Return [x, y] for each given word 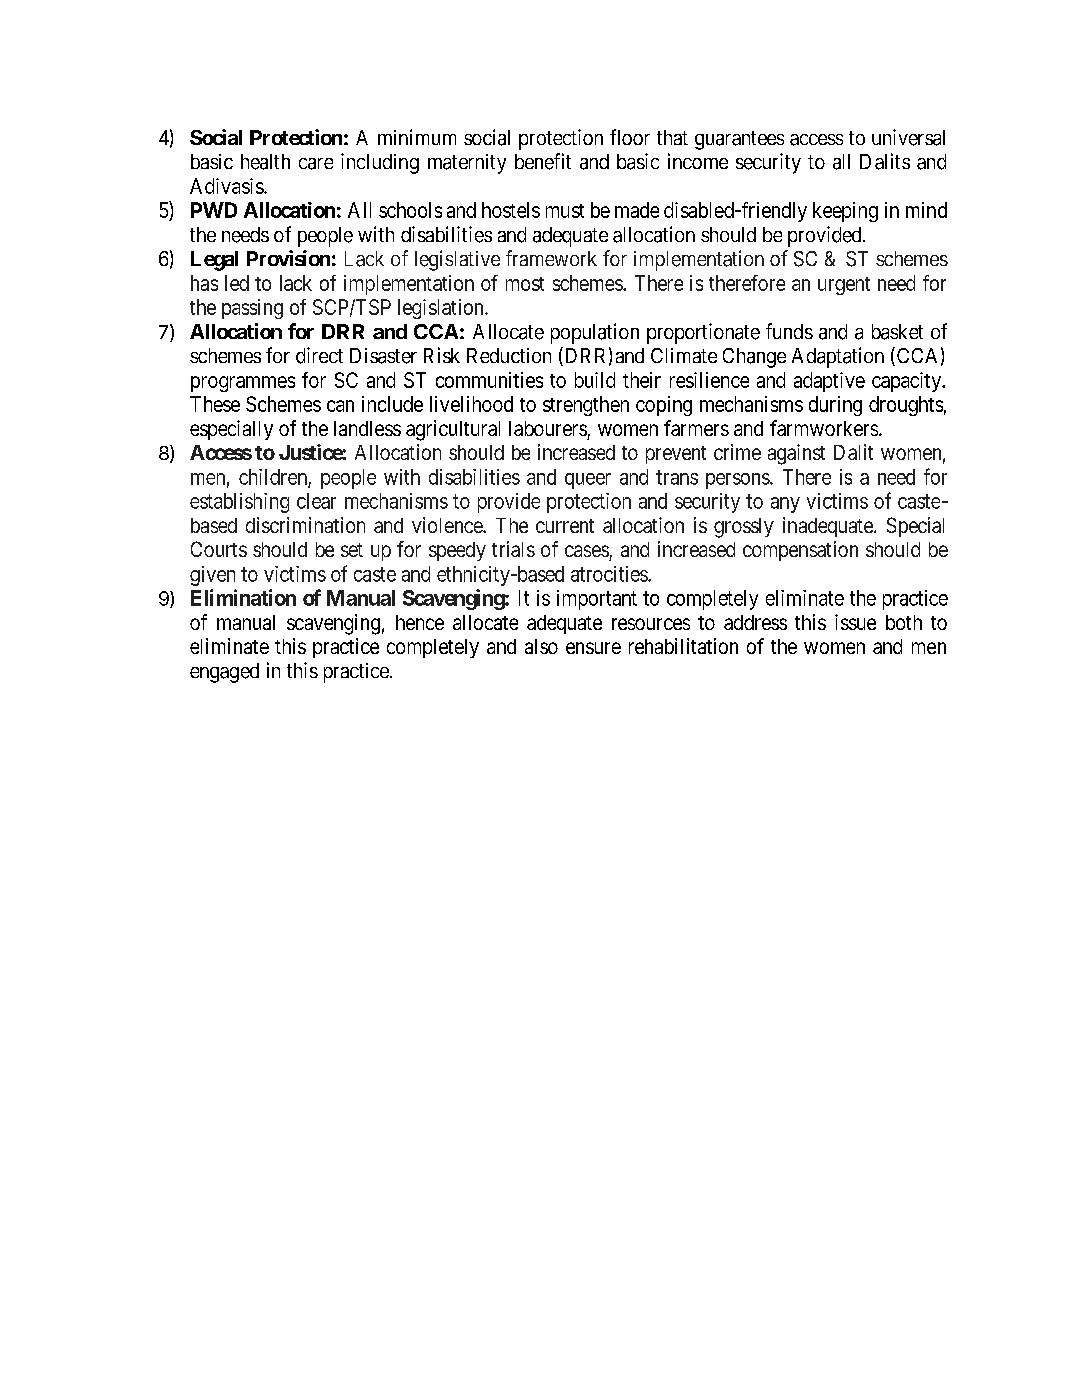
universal [908, 137]
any [785, 505]
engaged [224, 673]
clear [316, 501]
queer [588, 481]
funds [789, 331]
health [265, 162]
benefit [543, 161]
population [595, 333]
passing [252, 309]
